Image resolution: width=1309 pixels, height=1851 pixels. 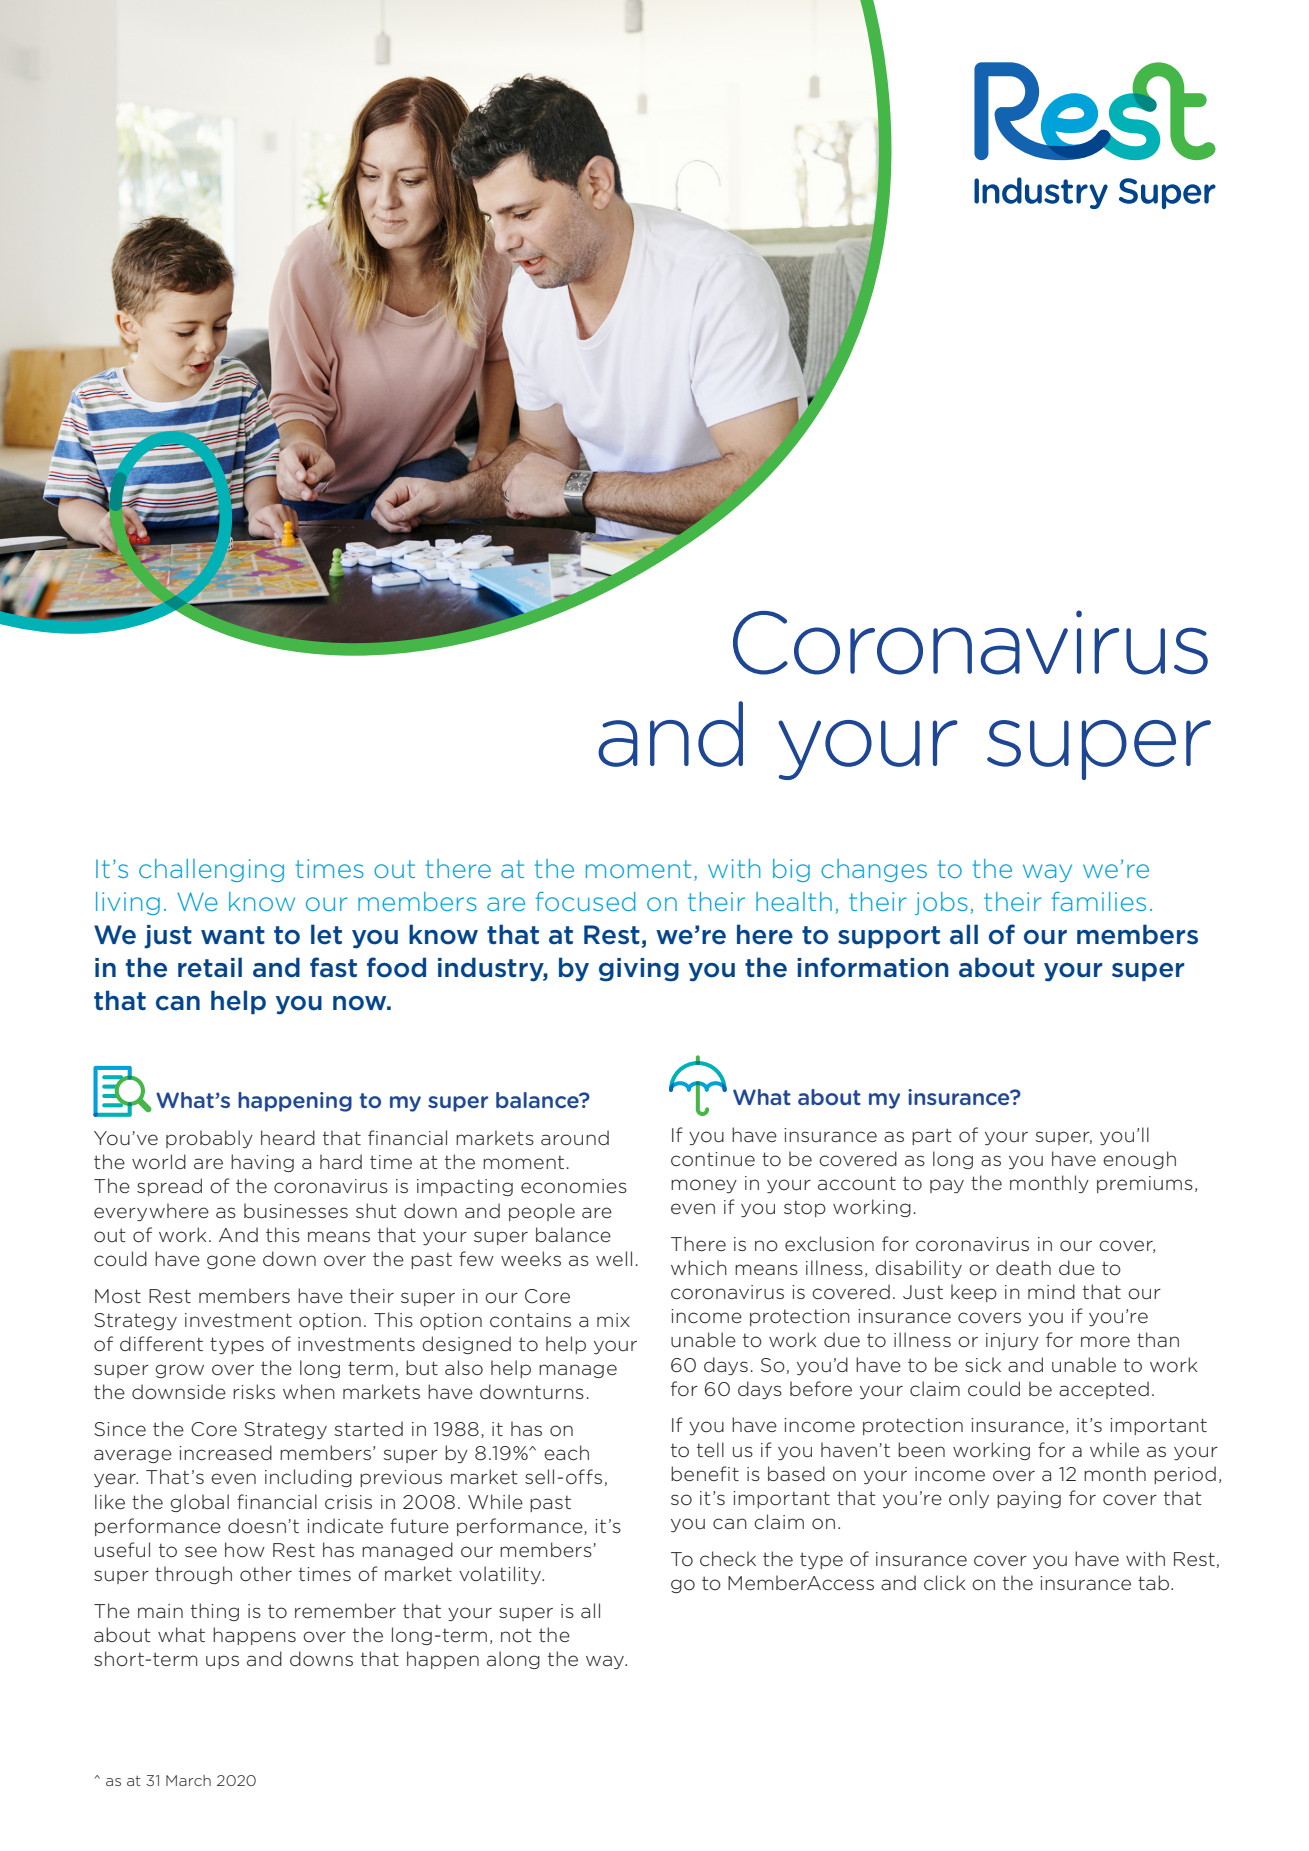 I want to click on death, so click(x=1023, y=1268).
